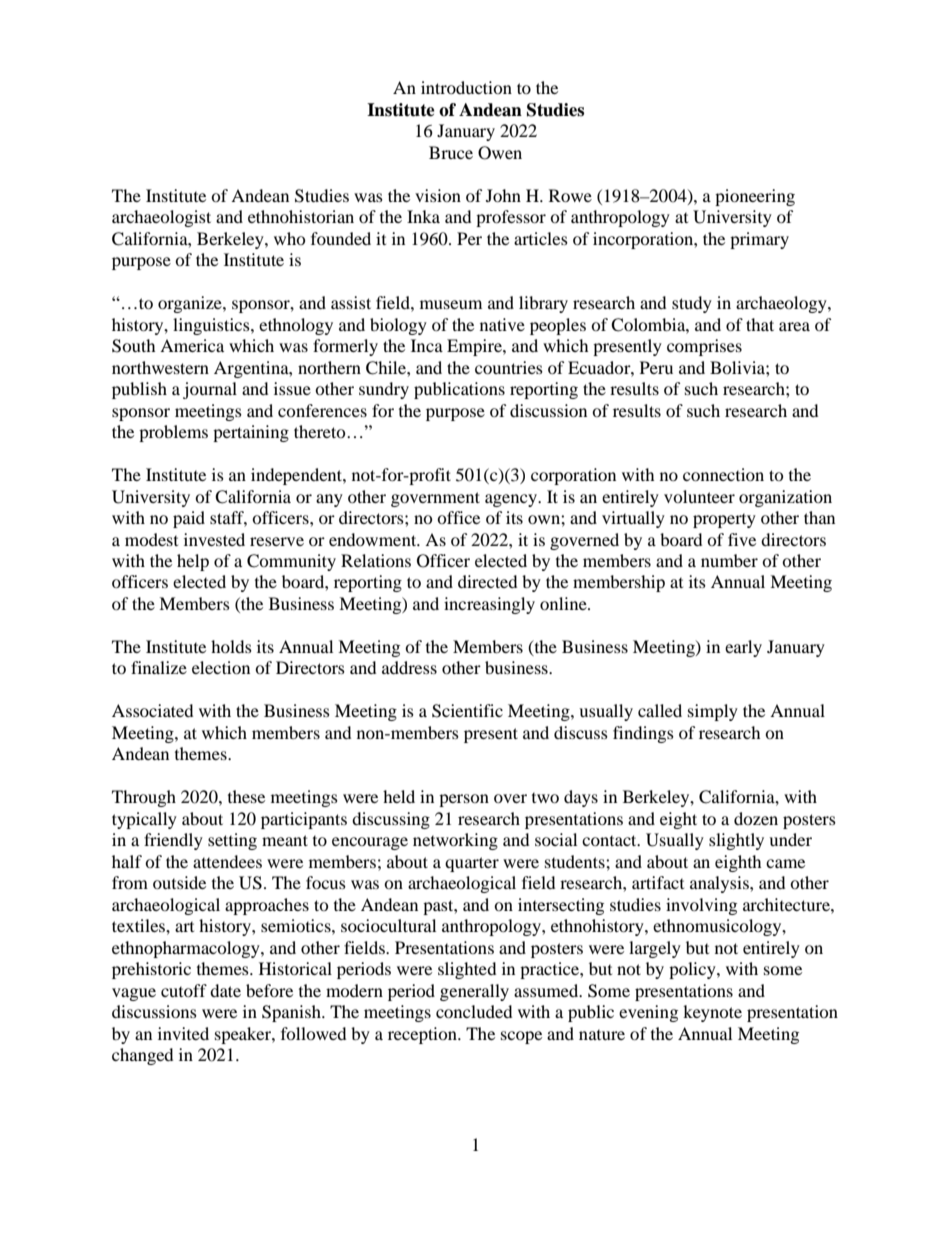 The image size is (952, 1233). What do you see at coordinates (729, 560) in the page?
I see `number` at bounding box center [729, 560].
